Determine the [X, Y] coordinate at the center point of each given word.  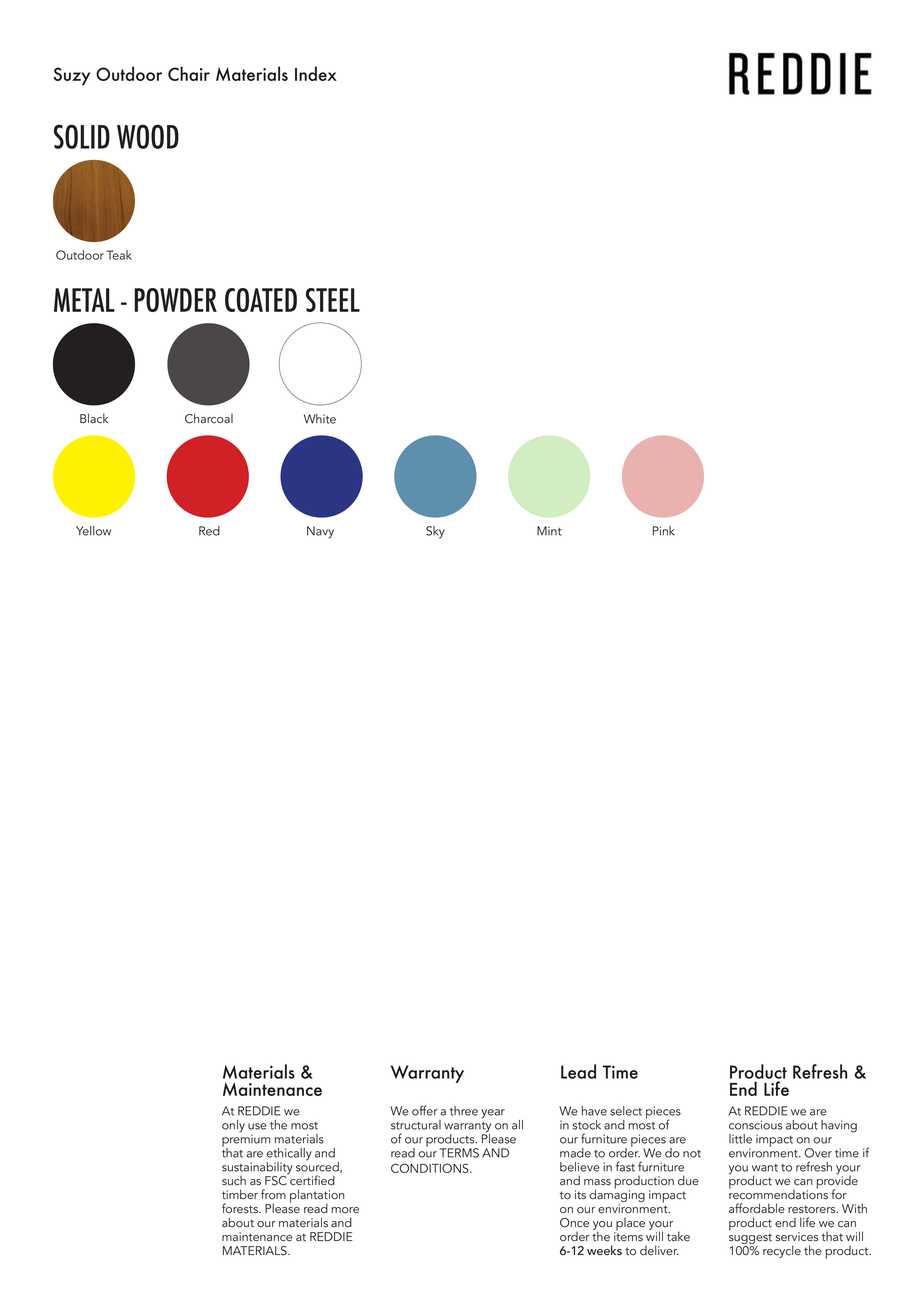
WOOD [148, 136]
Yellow [93, 531]
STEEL [333, 300]
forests [241, 1208]
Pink [663, 530]
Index [316, 73]
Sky [435, 532]
